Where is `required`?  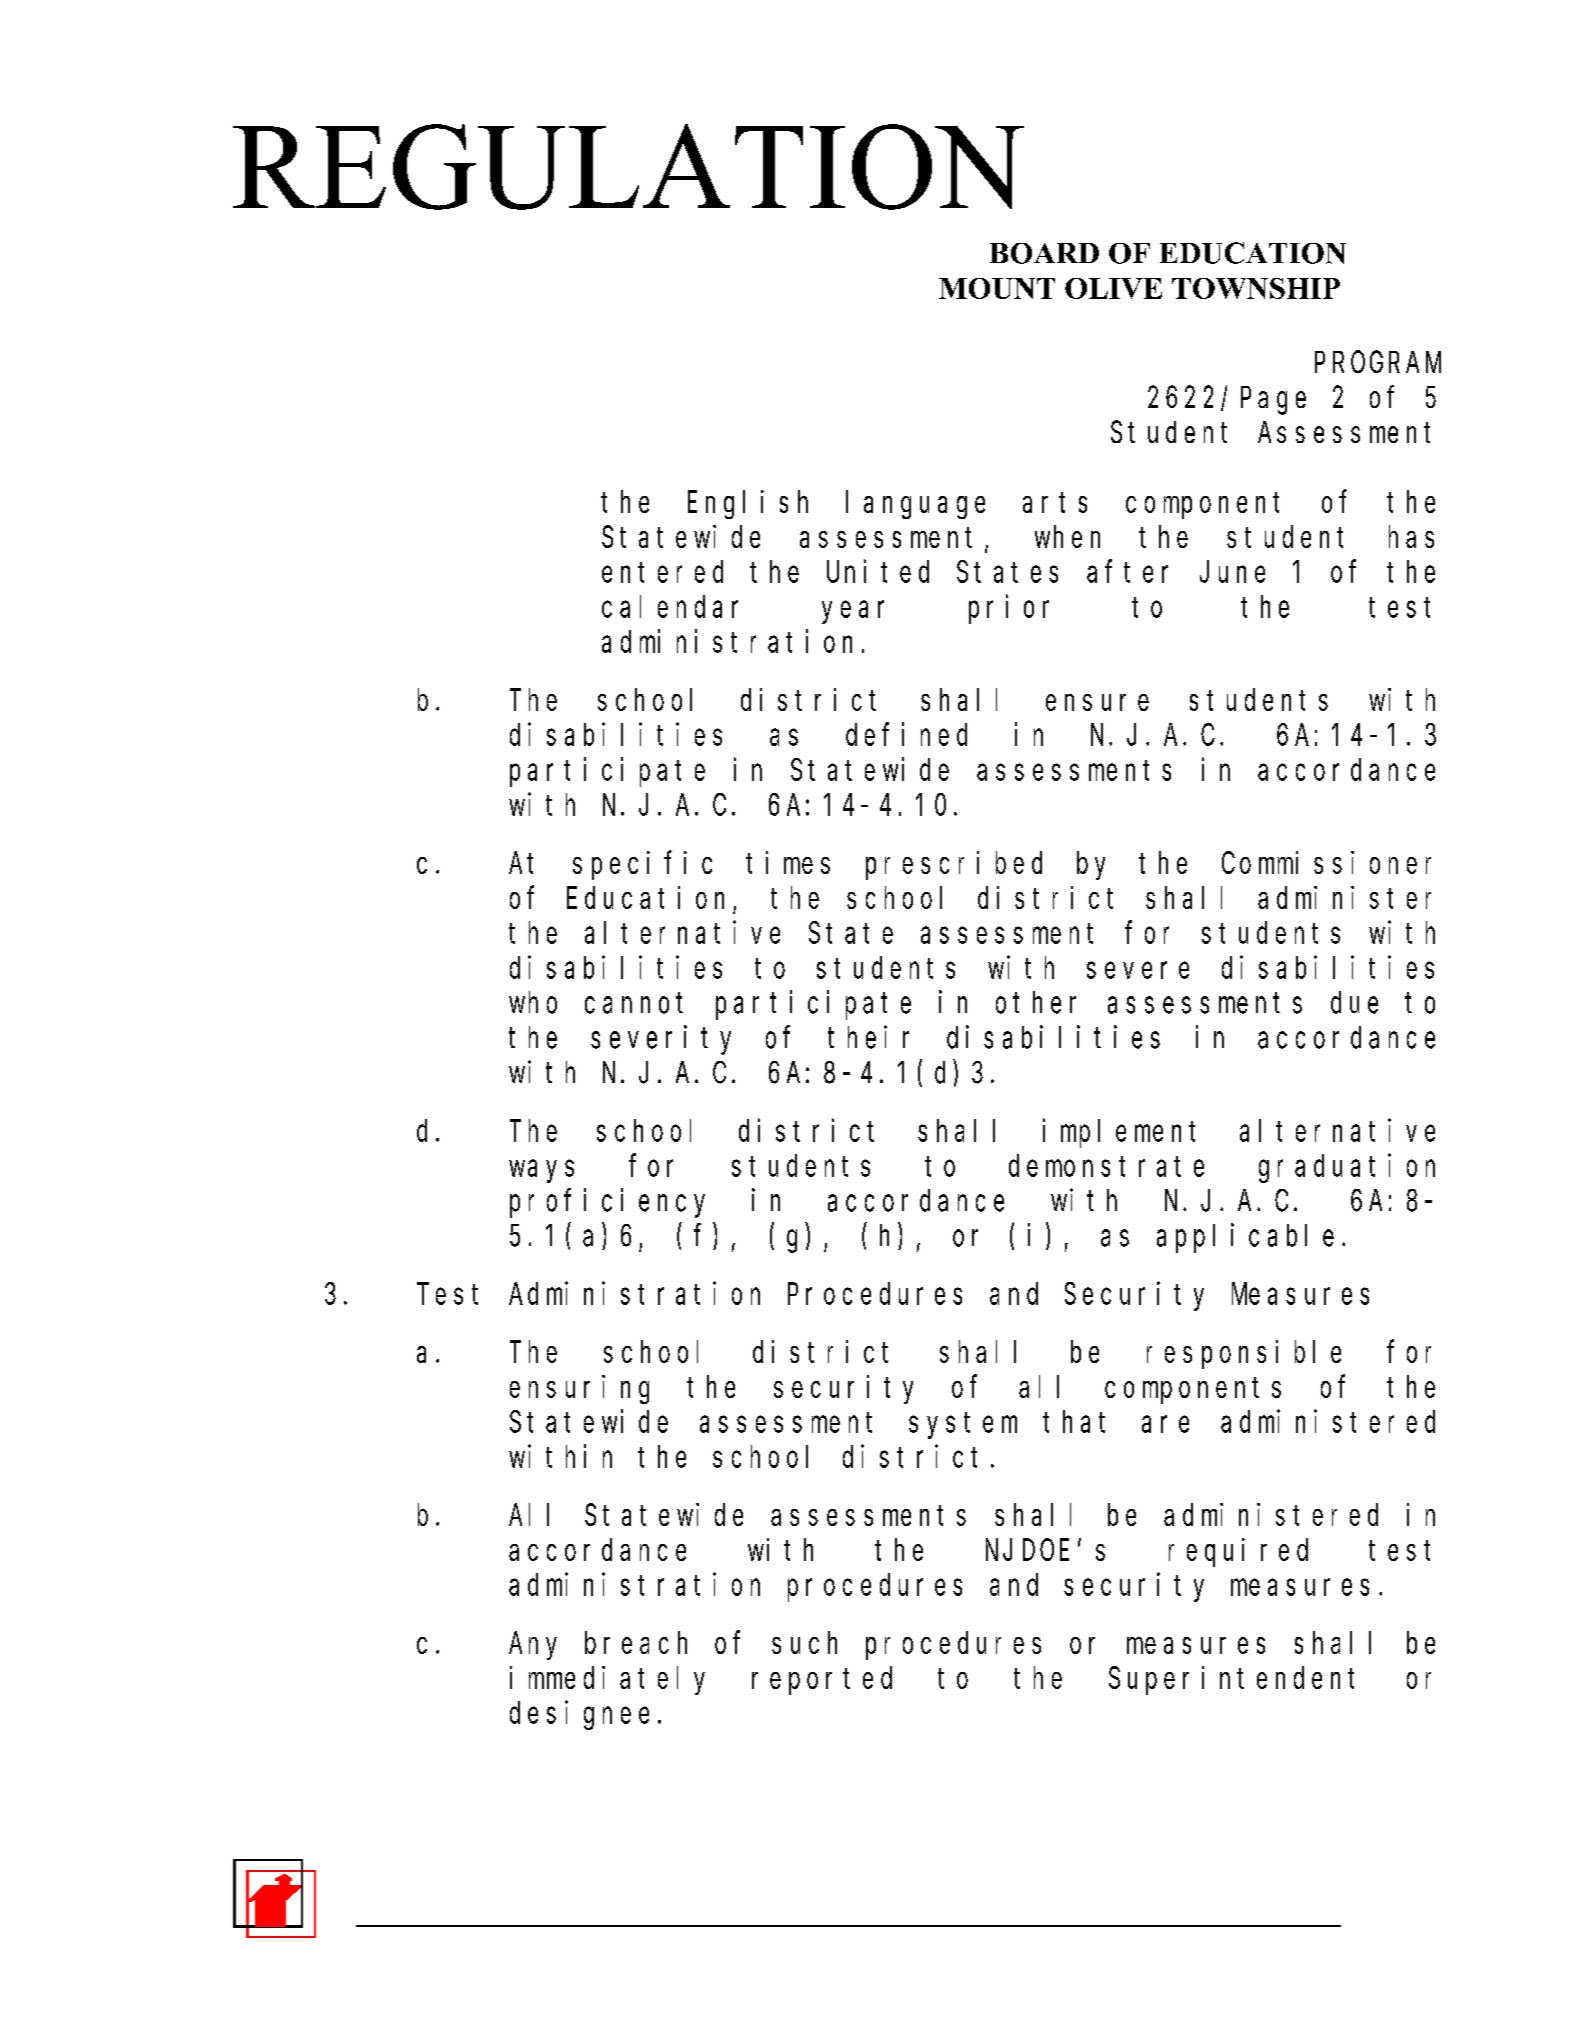 required is located at coordinates (1238, 1552).
